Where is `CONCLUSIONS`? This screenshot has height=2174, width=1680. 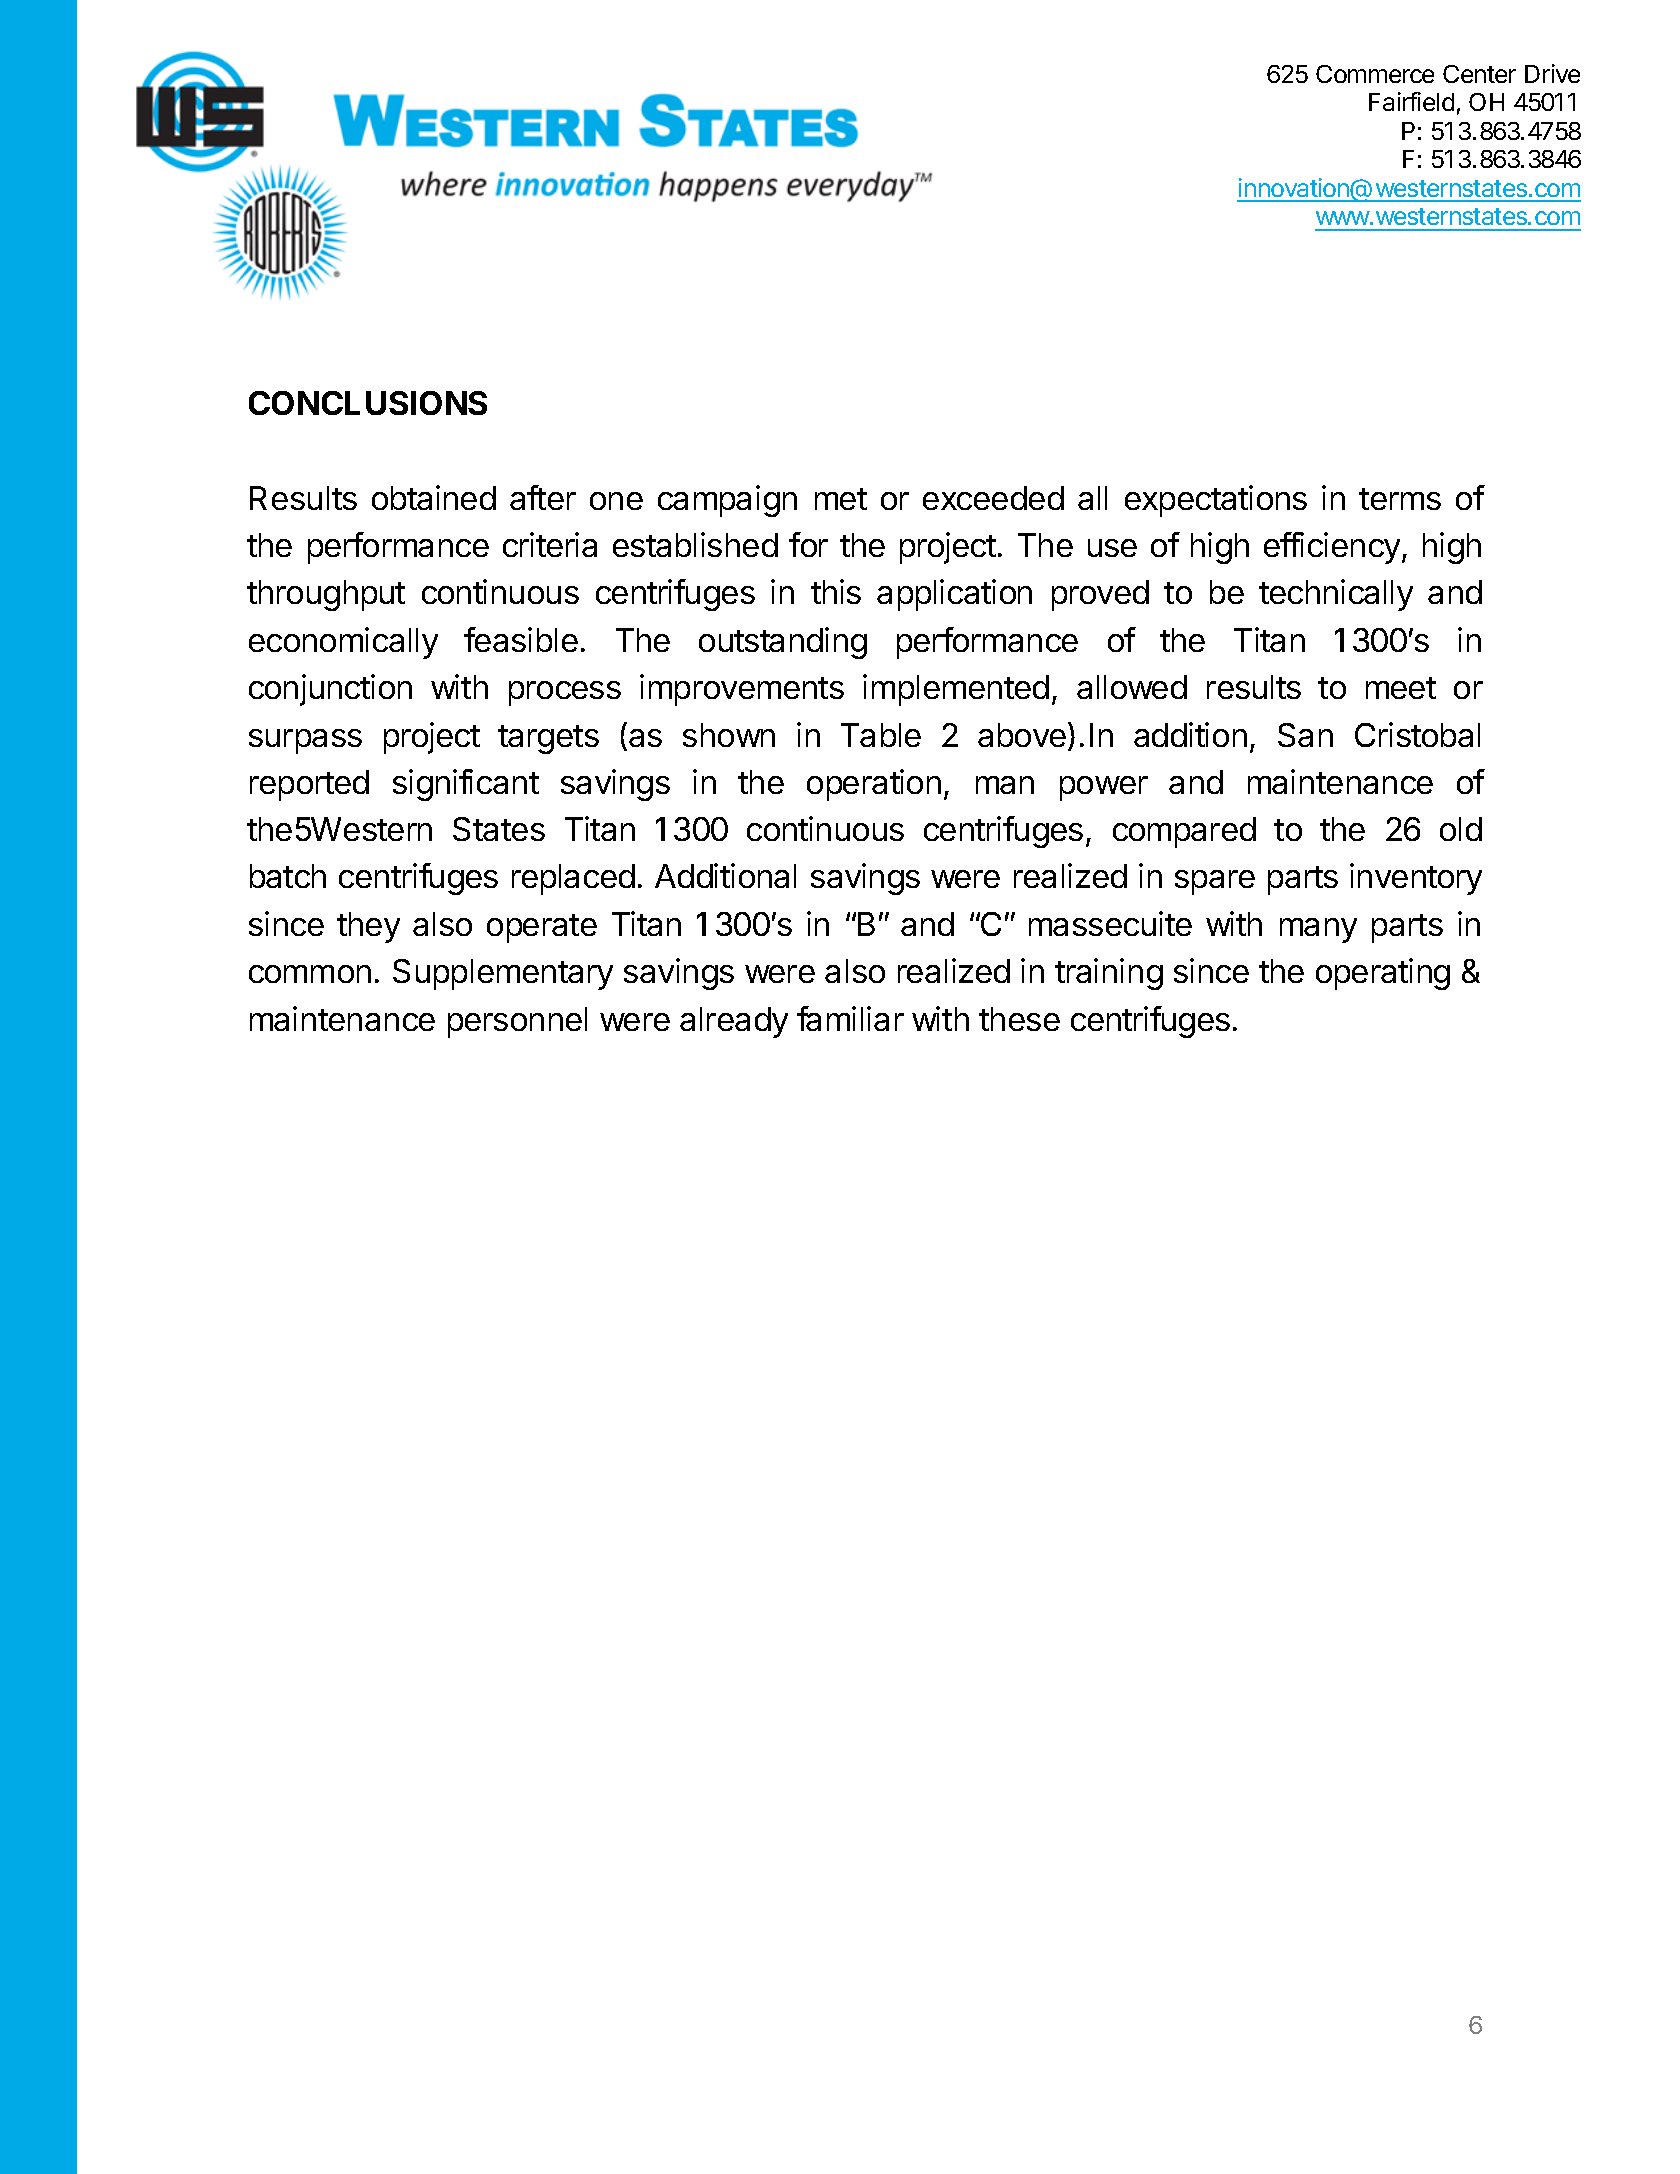
CONCLUSIONS is located at coordinates (368, 403).
